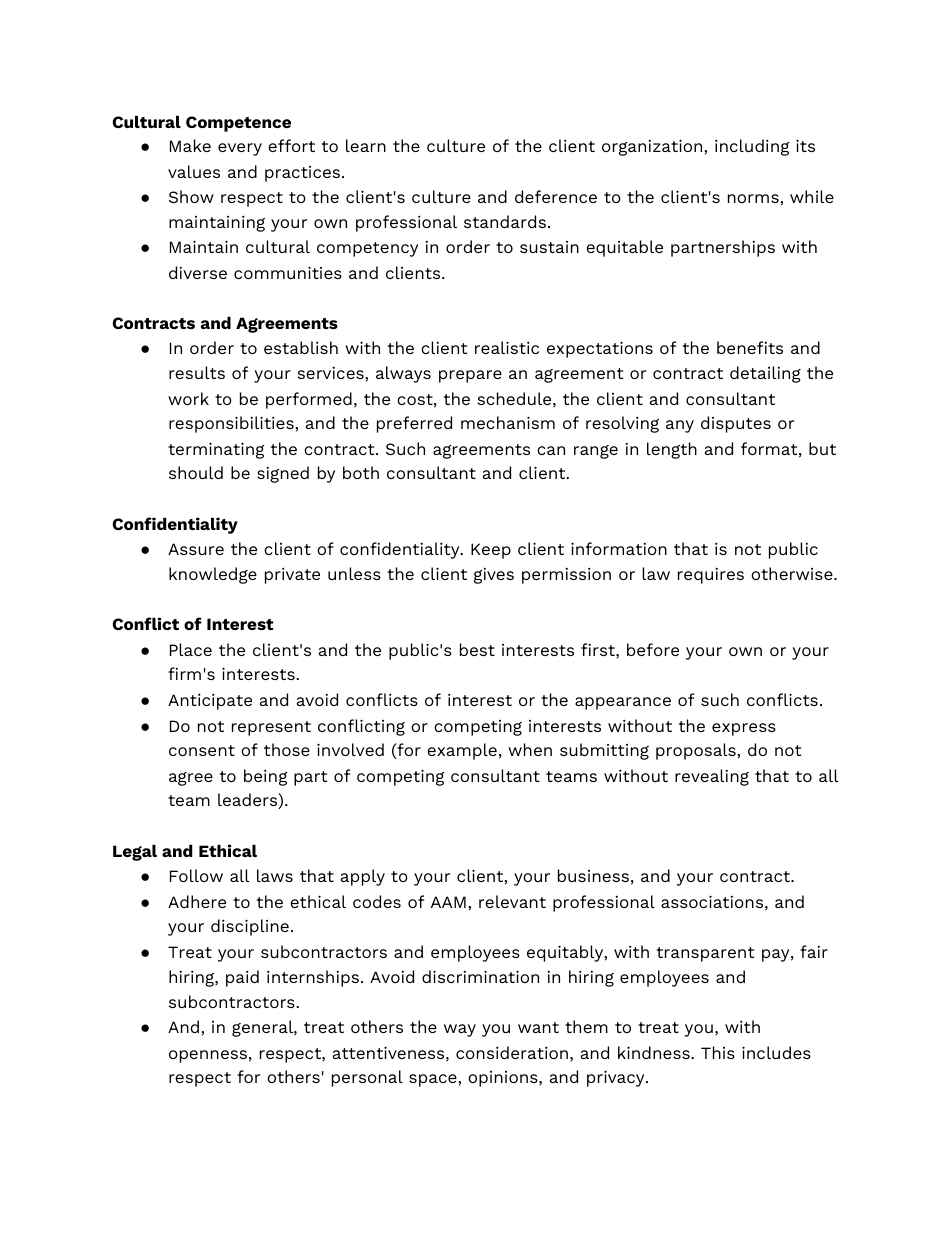 The width and height of the screenshot is (952, 1233). I want to click on knowledge, so click(213, 575).
